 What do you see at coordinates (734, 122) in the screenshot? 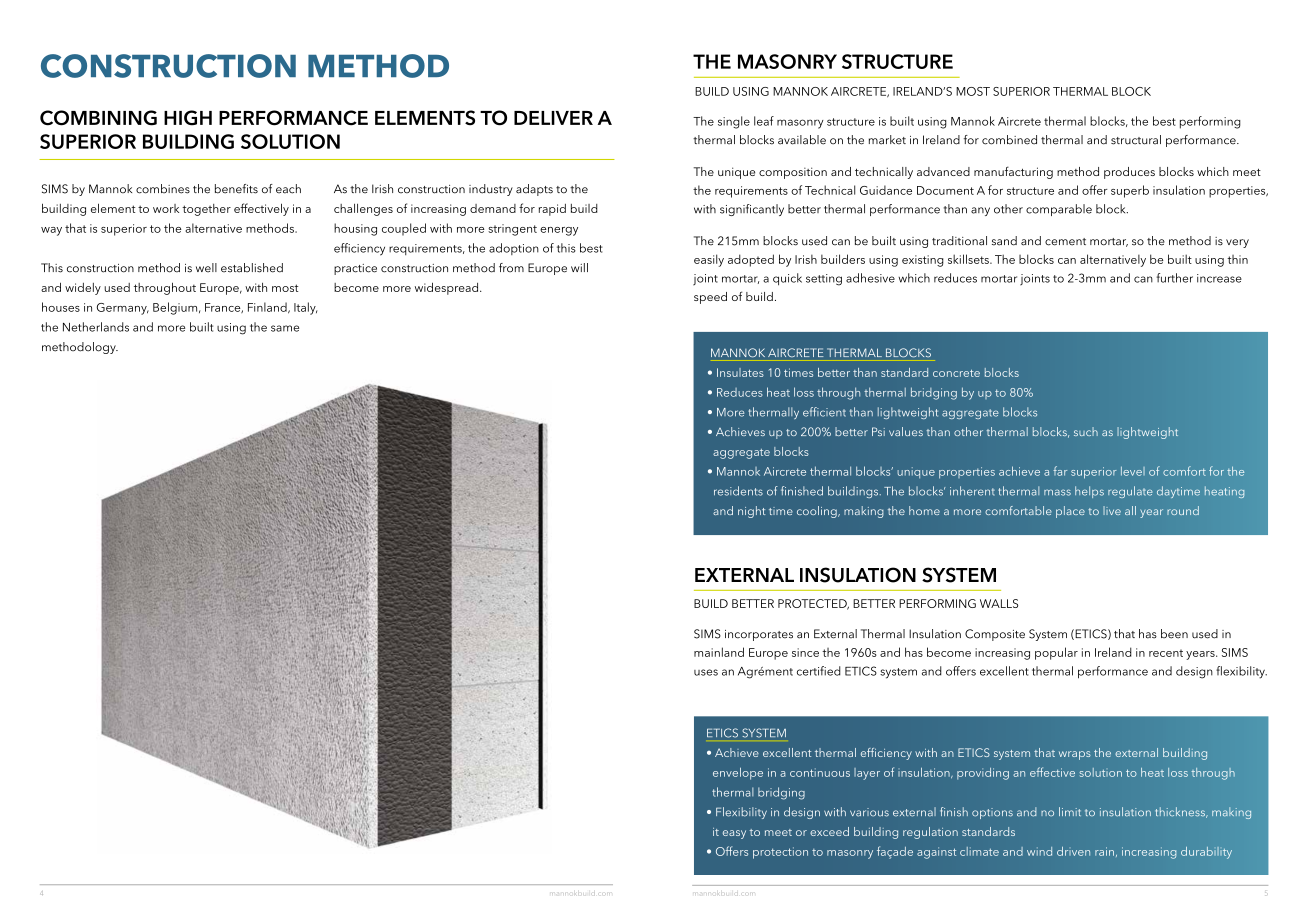
I see `single` at bounding box center [734, 122].
